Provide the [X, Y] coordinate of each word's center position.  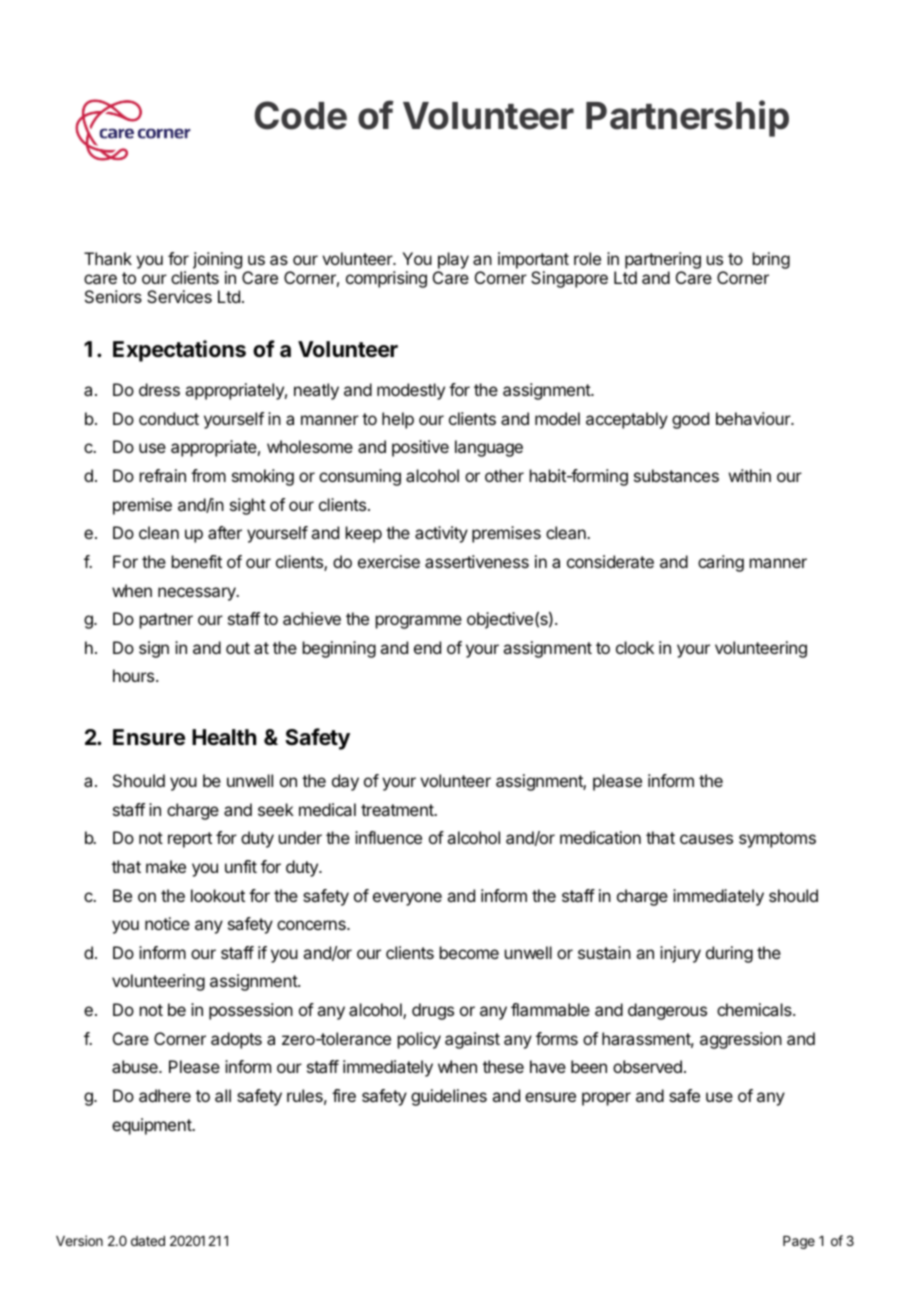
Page [799, 1242]
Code [300, 115]
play [453, 260]
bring [771, 260]
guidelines [449, 1097]
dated [148, 1241]
